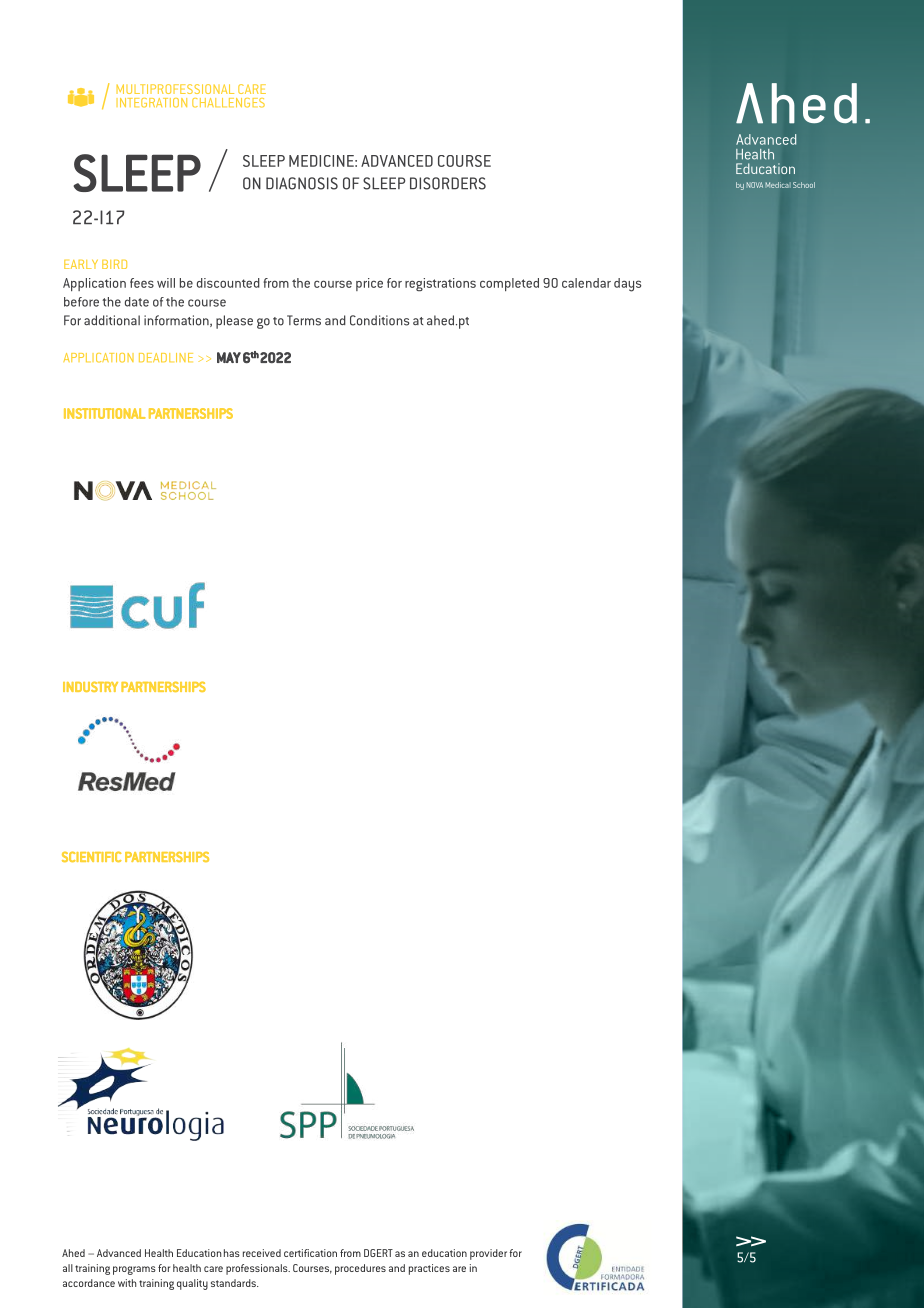 The height and width of the screenshot is (1308, 924). Describe the element at coordinates (448, 183) in the screenshot. I see `DISORDERS` at that location.
